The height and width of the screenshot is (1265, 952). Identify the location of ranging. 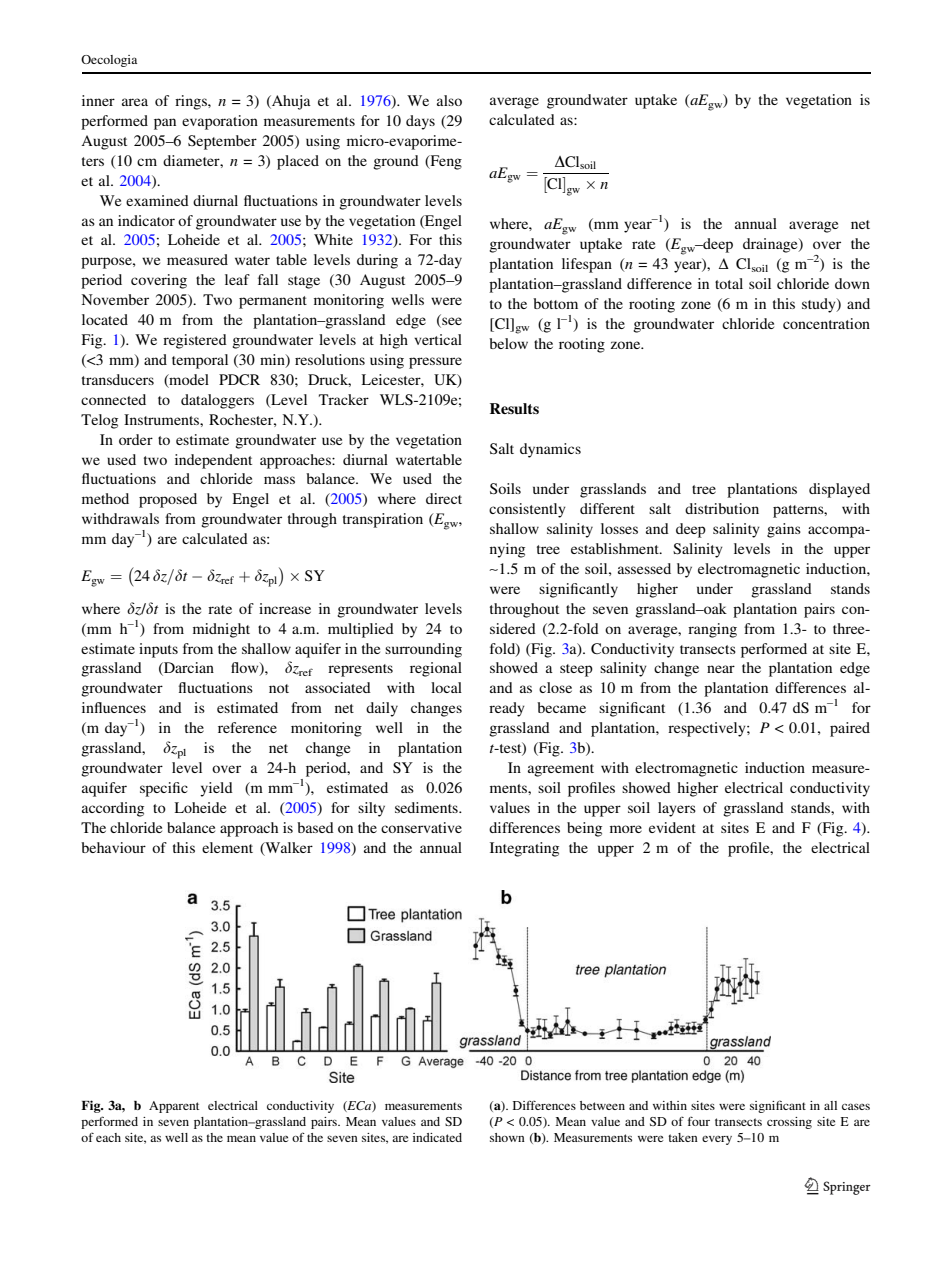
(712, 630).
